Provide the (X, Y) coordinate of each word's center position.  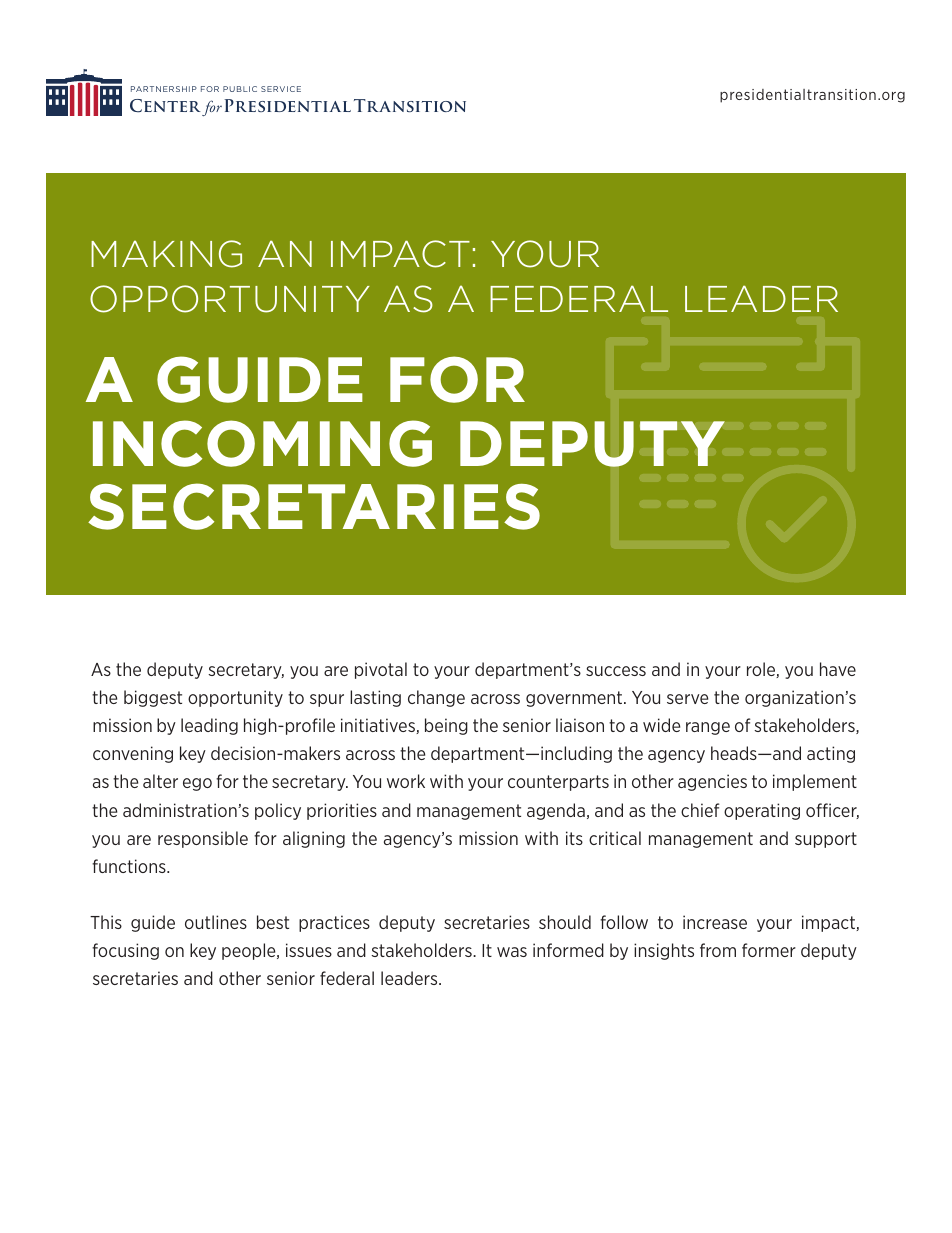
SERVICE (281, 89)
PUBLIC (240, 89)
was (512, 952)
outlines (216, 922)
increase (715, 922)
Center (167, 107)
